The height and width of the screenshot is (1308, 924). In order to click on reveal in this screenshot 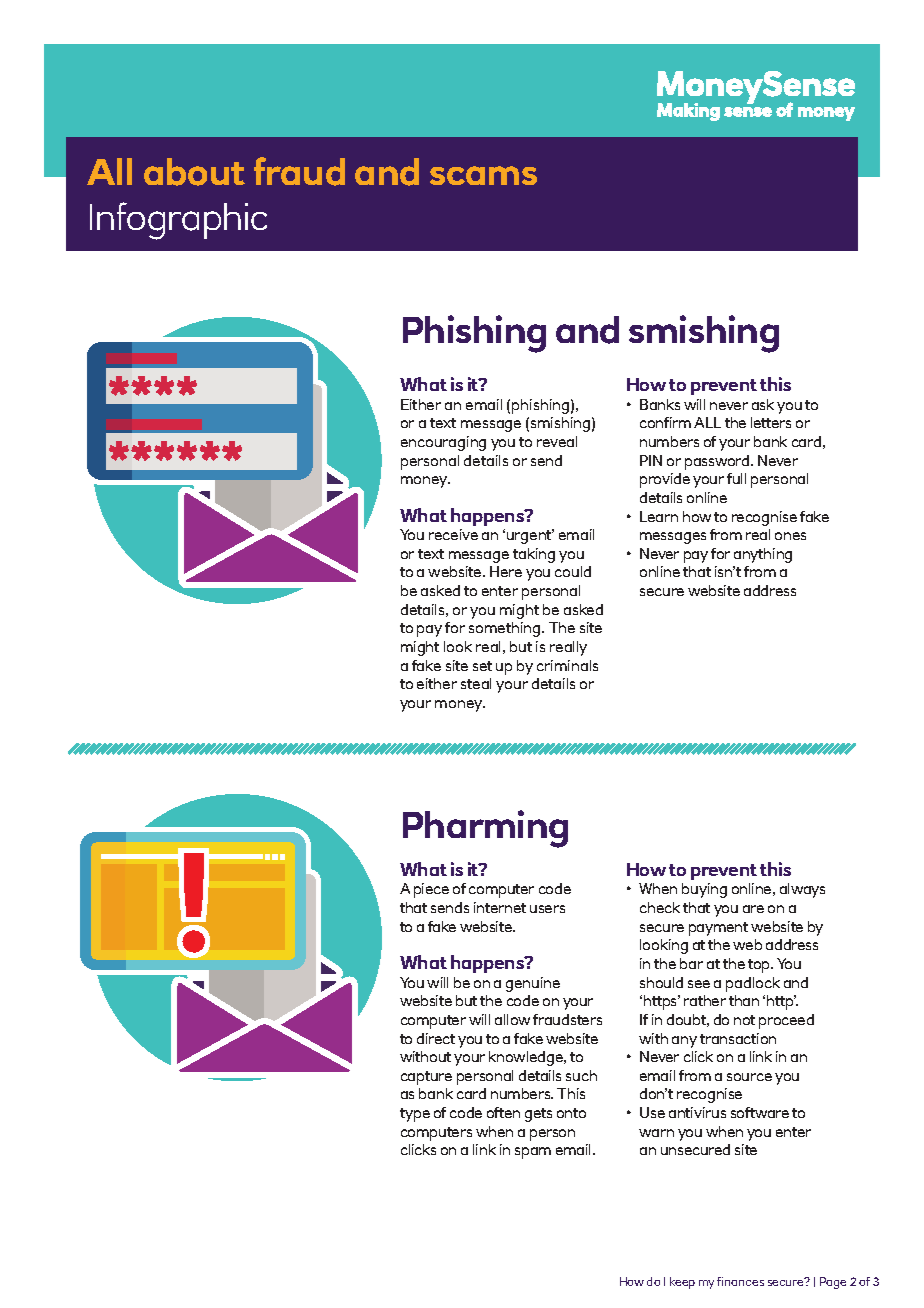, I will do `click(557, 441)`.
